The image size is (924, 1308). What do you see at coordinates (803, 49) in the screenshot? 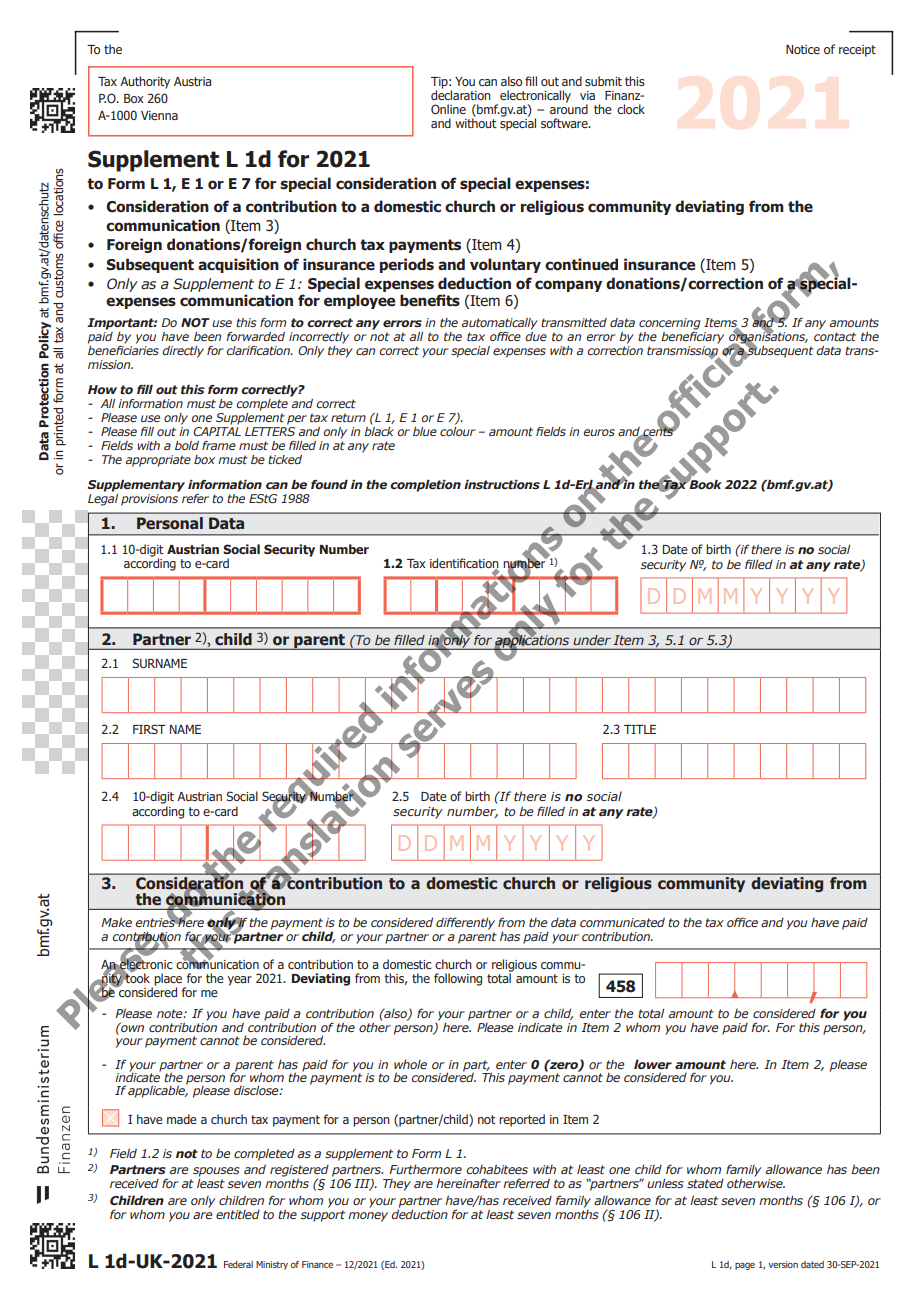
I see `Notice` at bounding box center [803, 49].
